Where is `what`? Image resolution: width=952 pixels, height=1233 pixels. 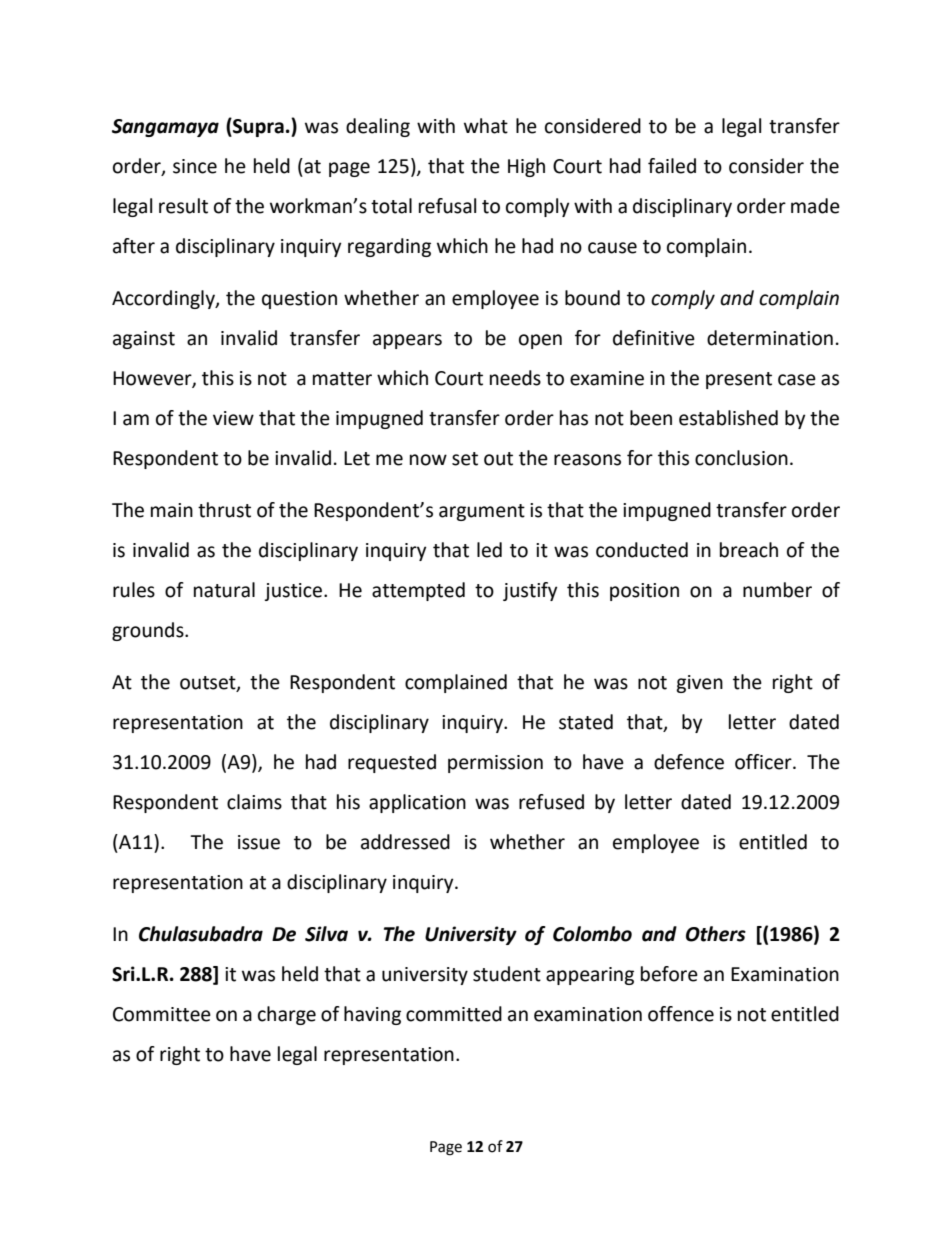 what is located at coordinates (486, 126).
